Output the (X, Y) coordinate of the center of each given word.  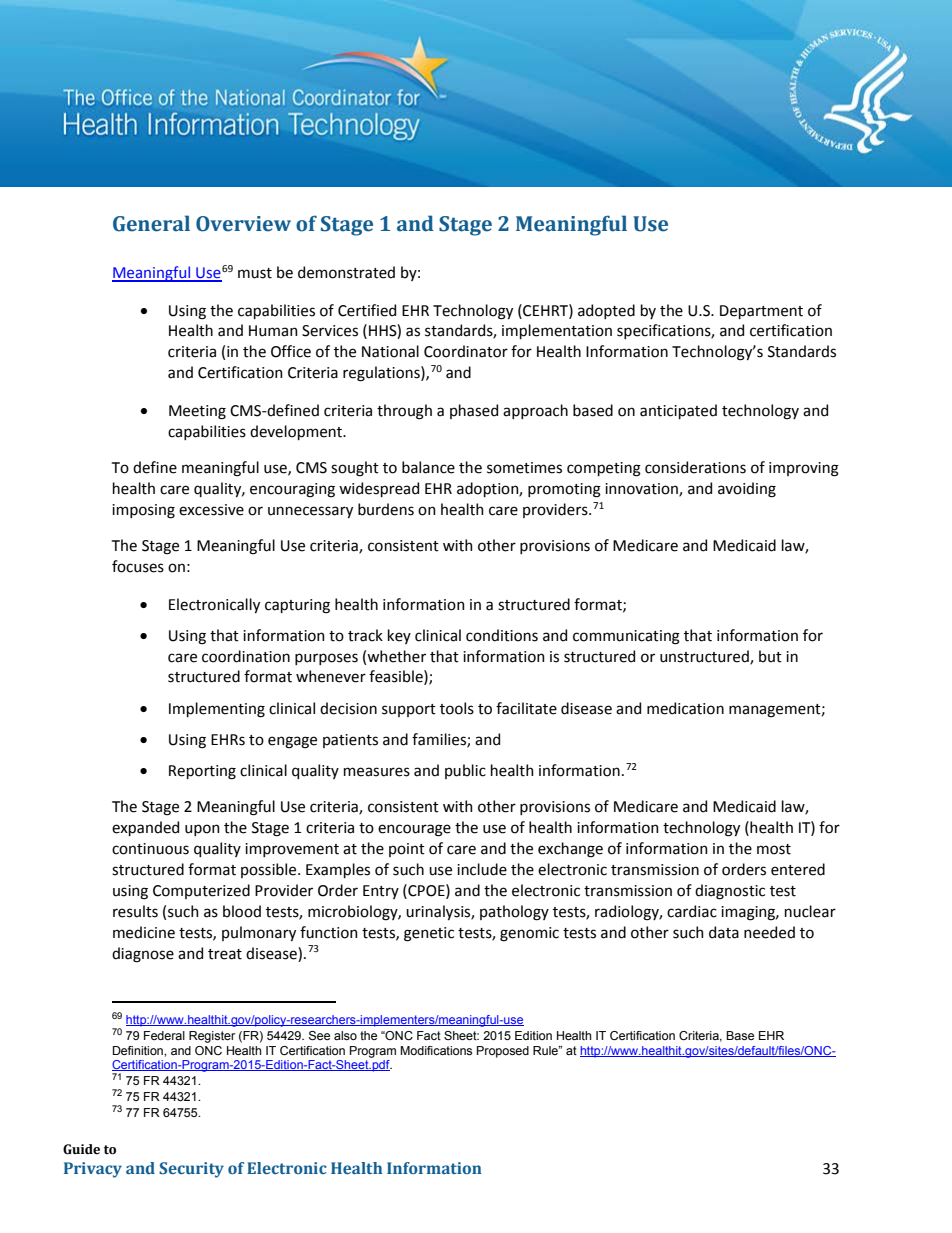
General (151, 223)
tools (457, 708)
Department (761, 312)
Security (191, 1170)
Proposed (503, 1052)
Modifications (436, 1050)
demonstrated (346, 272)
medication (685, 708)
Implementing (217, 710)
